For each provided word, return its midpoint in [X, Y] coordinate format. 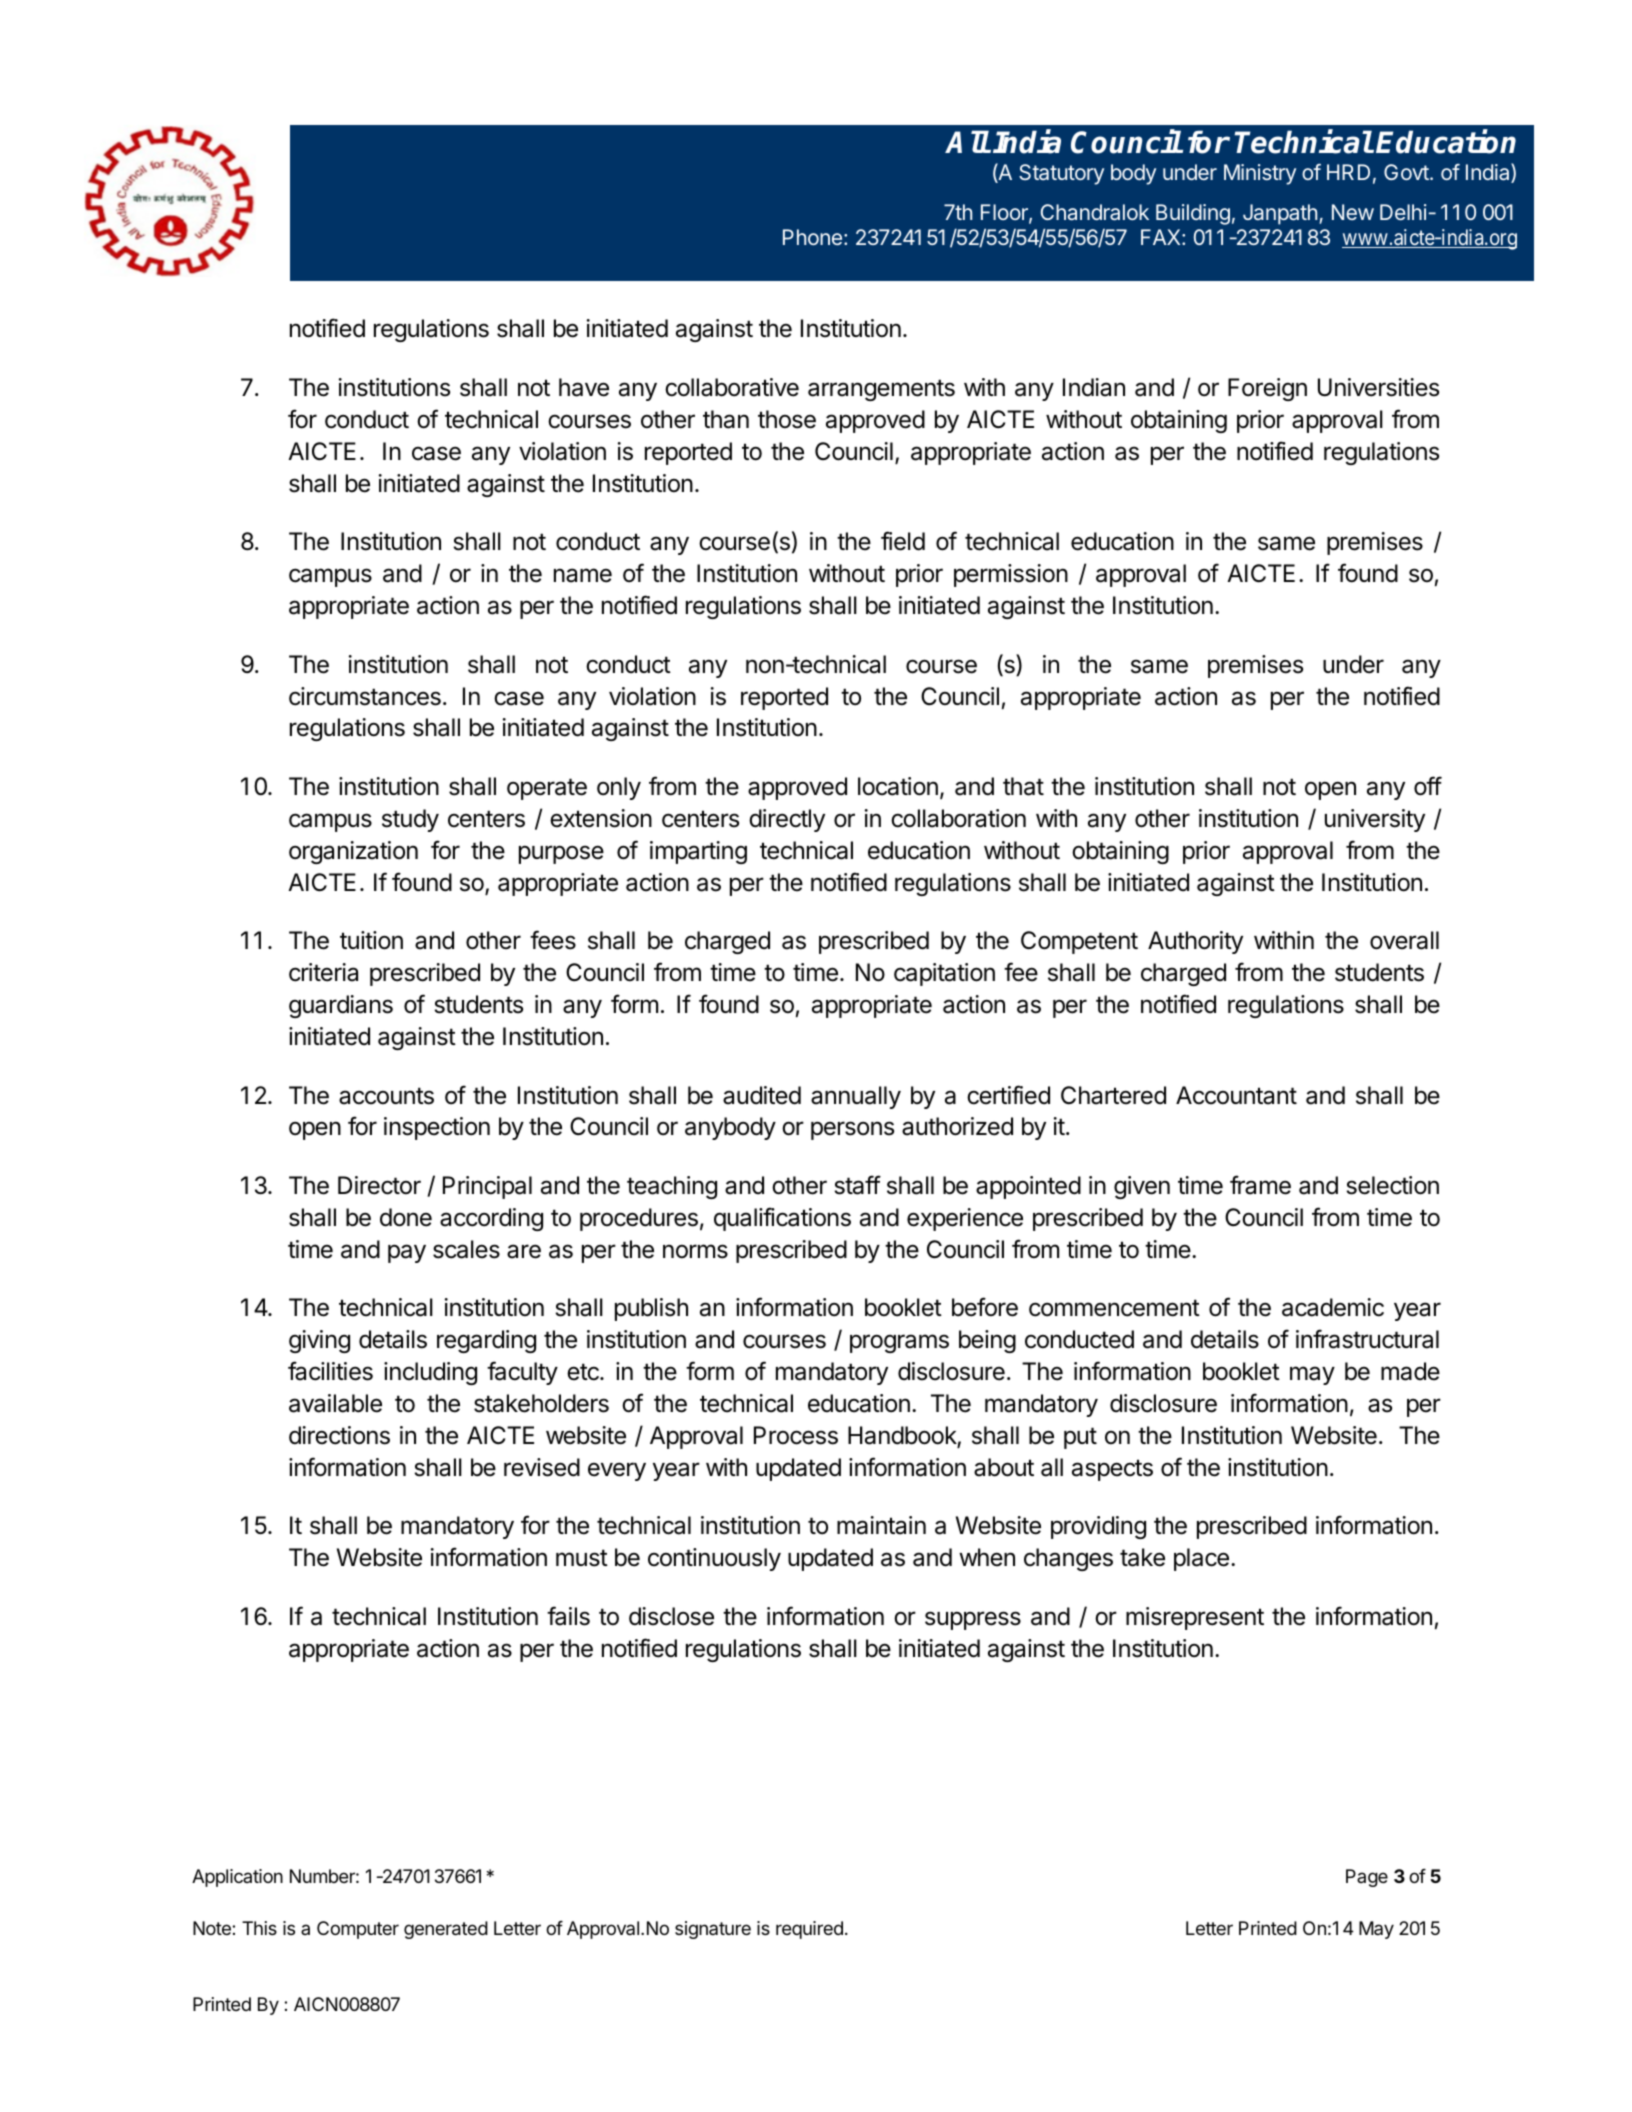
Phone [812, 237]
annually [856, 1097]
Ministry [1260, 174]
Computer [358, 1930]
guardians [341, 1006]
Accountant [1236, 1095]
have [584, 387]
